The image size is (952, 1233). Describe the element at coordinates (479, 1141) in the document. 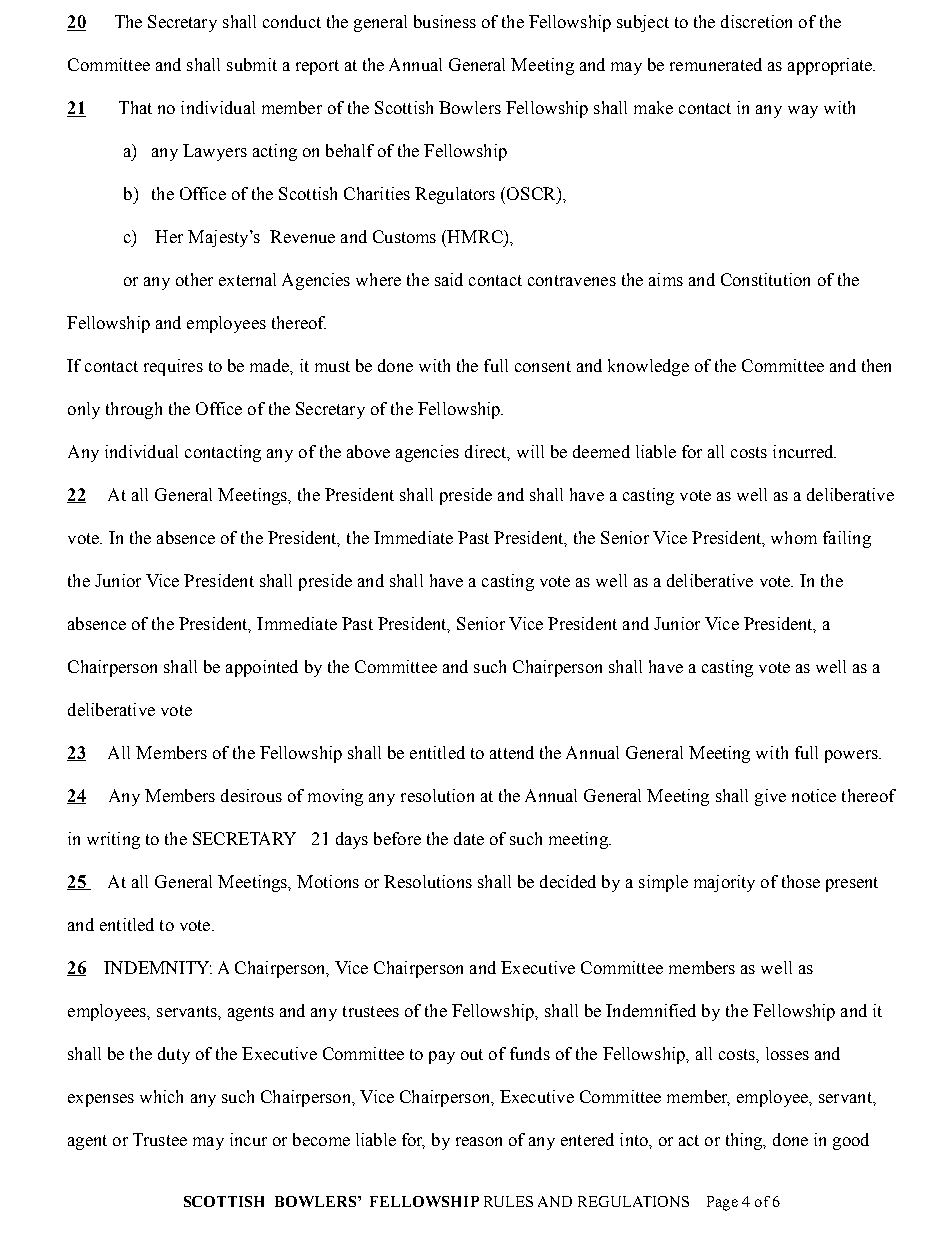

I see `reason` at that location.
